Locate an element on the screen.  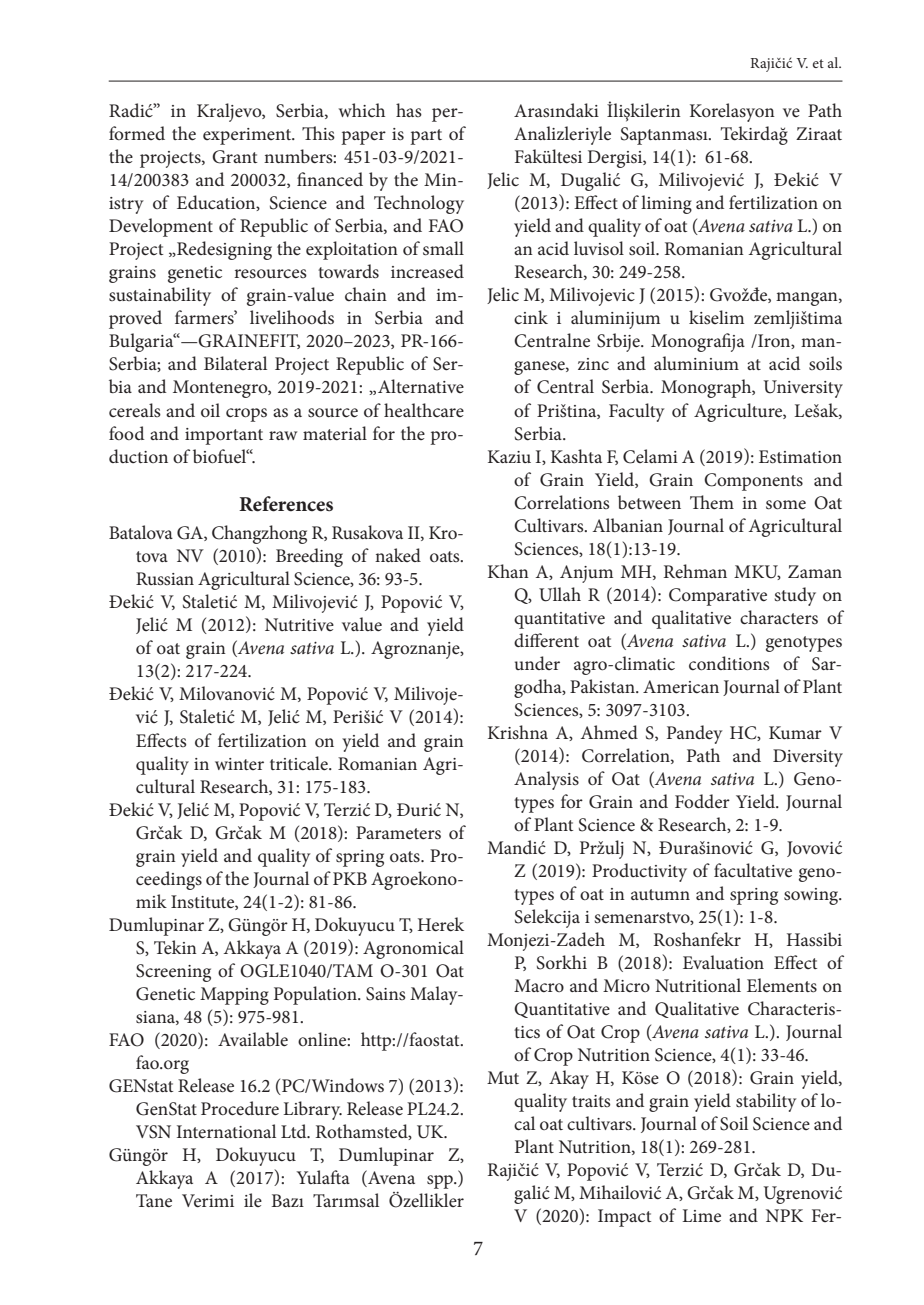
Grant is located at coordinates (235, 157).
